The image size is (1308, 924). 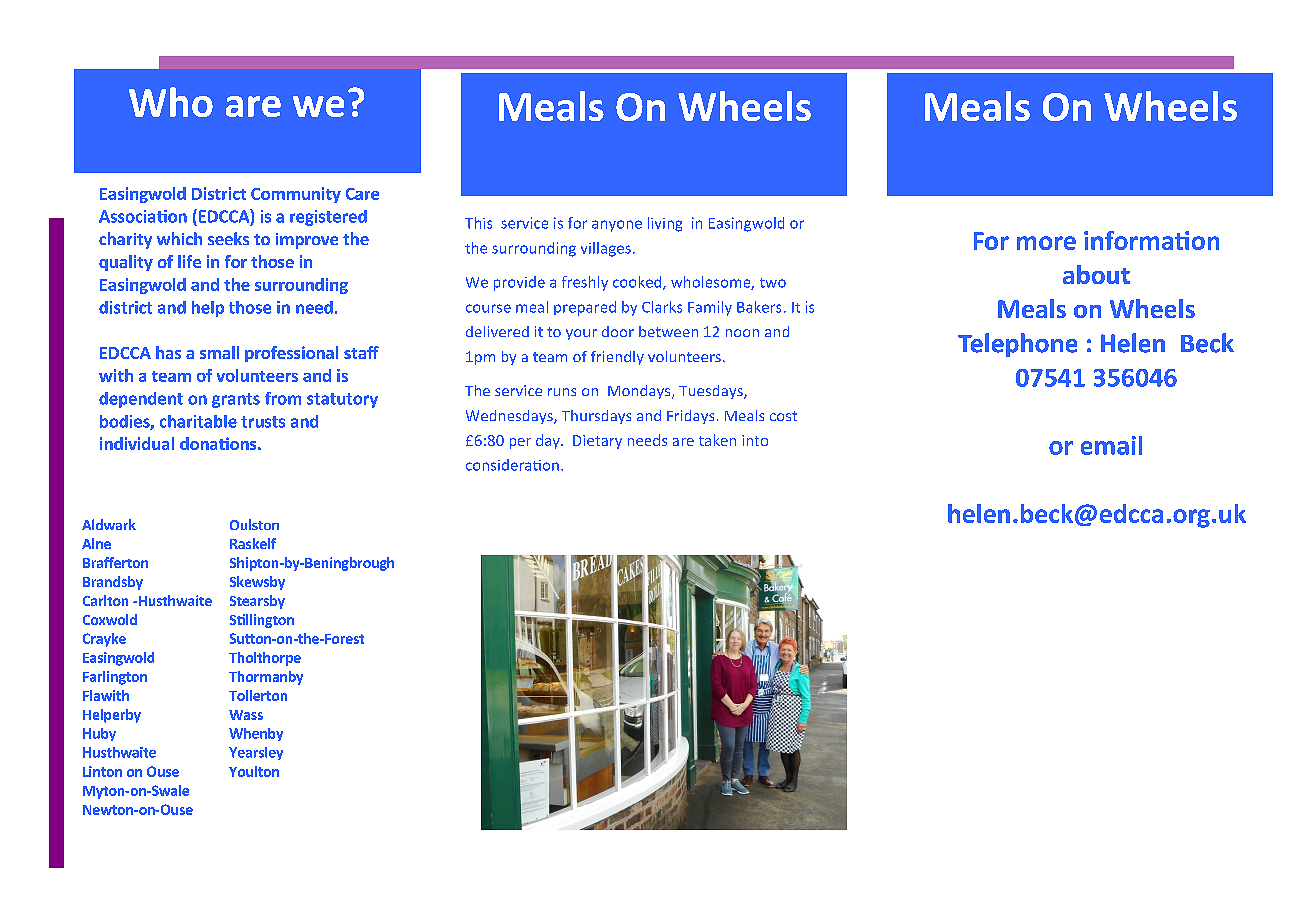 What do you see at coordinates (512, 465) in the document?
I see `consideration` at bounding box center [512, 465].
